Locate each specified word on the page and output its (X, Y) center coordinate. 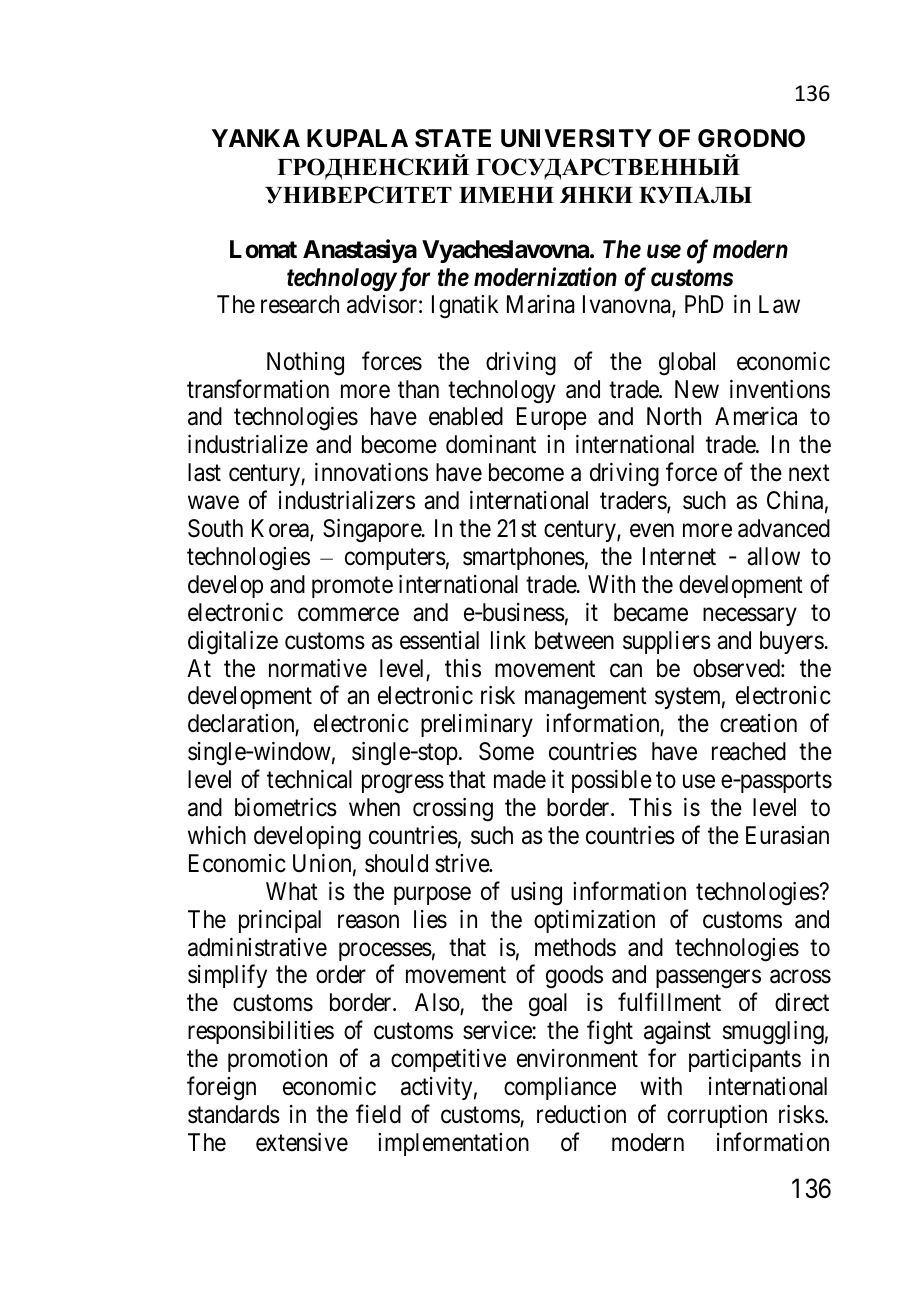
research (300, 304)
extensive (302, 1142)
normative (318, 668)
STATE (453, 138)
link (508, 640)
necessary (750, 616)
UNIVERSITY (576, 138)
